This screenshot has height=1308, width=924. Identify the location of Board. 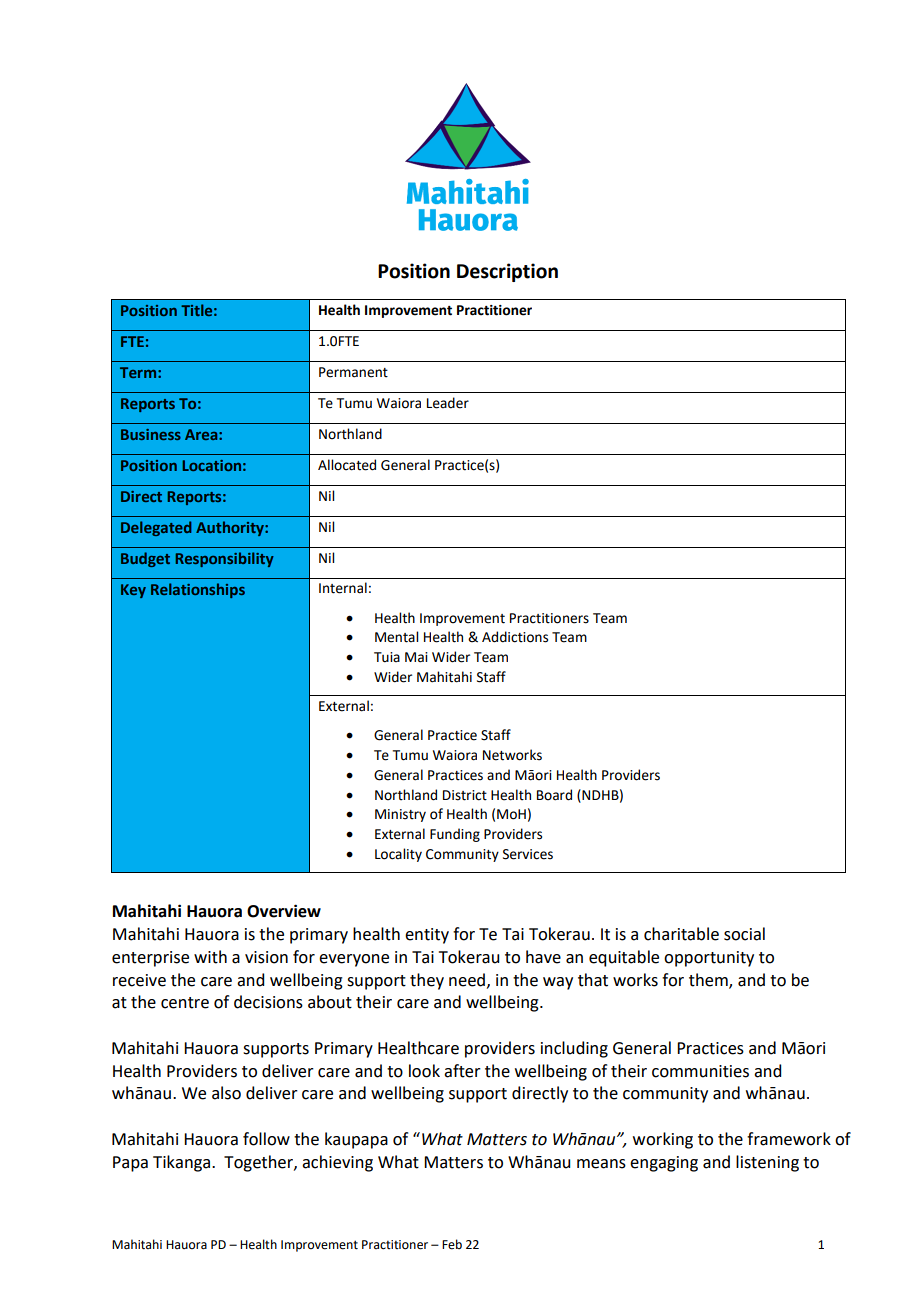
(554, 795).
